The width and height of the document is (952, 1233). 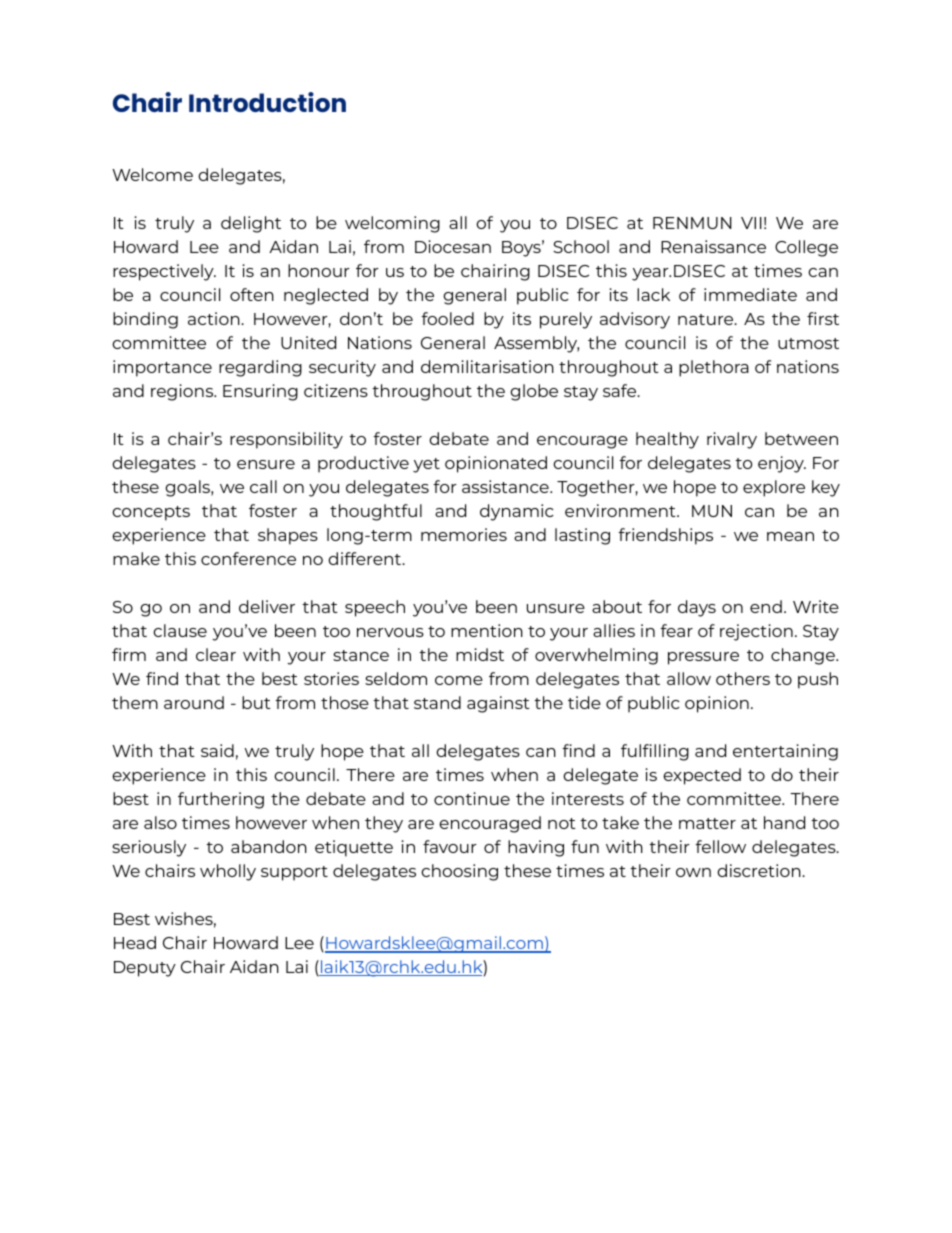 What do you see at coordinates (751, 223) in the document?
I see `VII` at bounding box center [751, 223].
